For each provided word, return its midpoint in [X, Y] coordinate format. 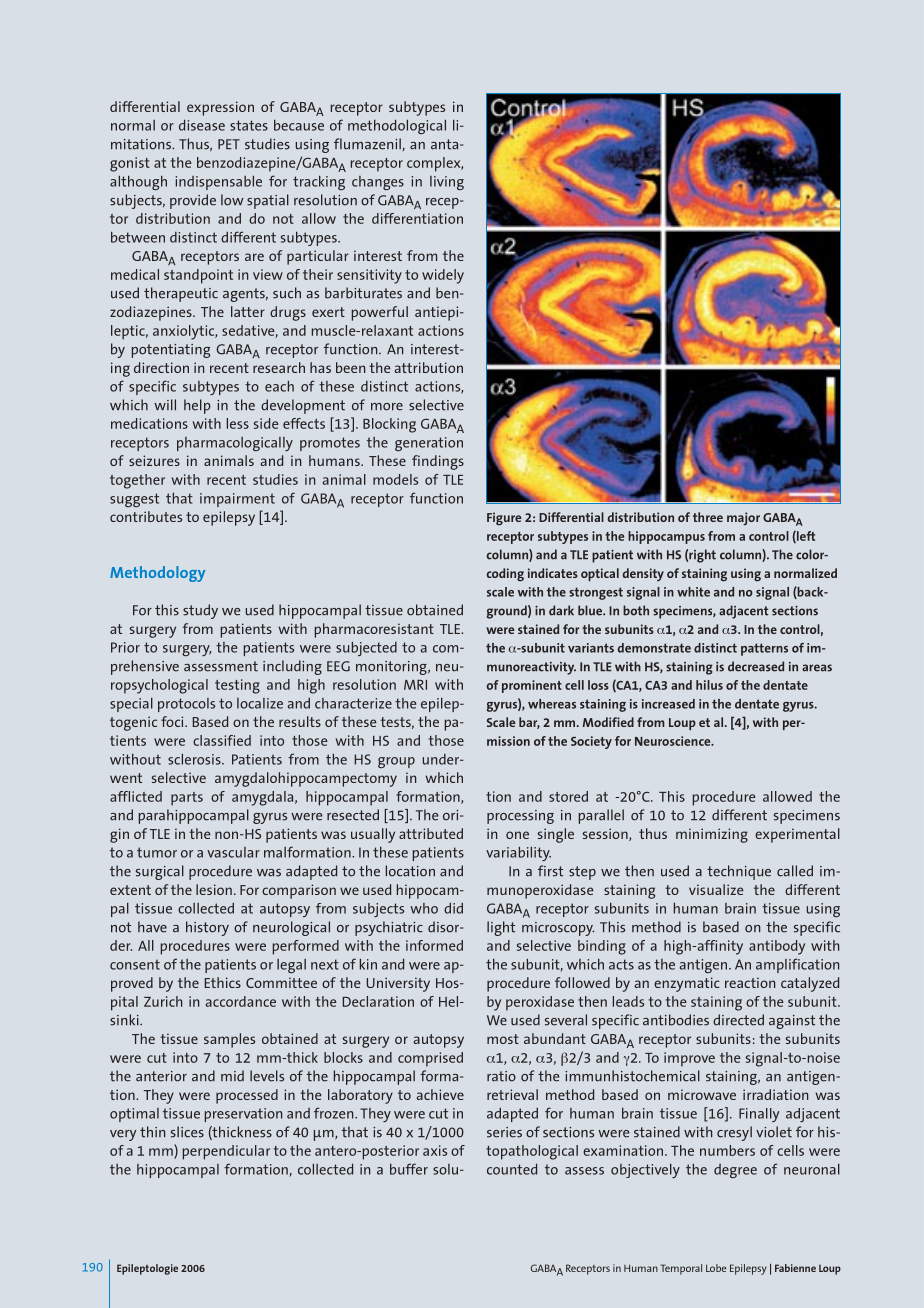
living [447, 183]
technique [739, 872]
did [453, 908]
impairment [237, 500]
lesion [214, 889]
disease [202, 125]
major [743, 518]
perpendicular [226, 1152]
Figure [504, 519]
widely [443, 276]
